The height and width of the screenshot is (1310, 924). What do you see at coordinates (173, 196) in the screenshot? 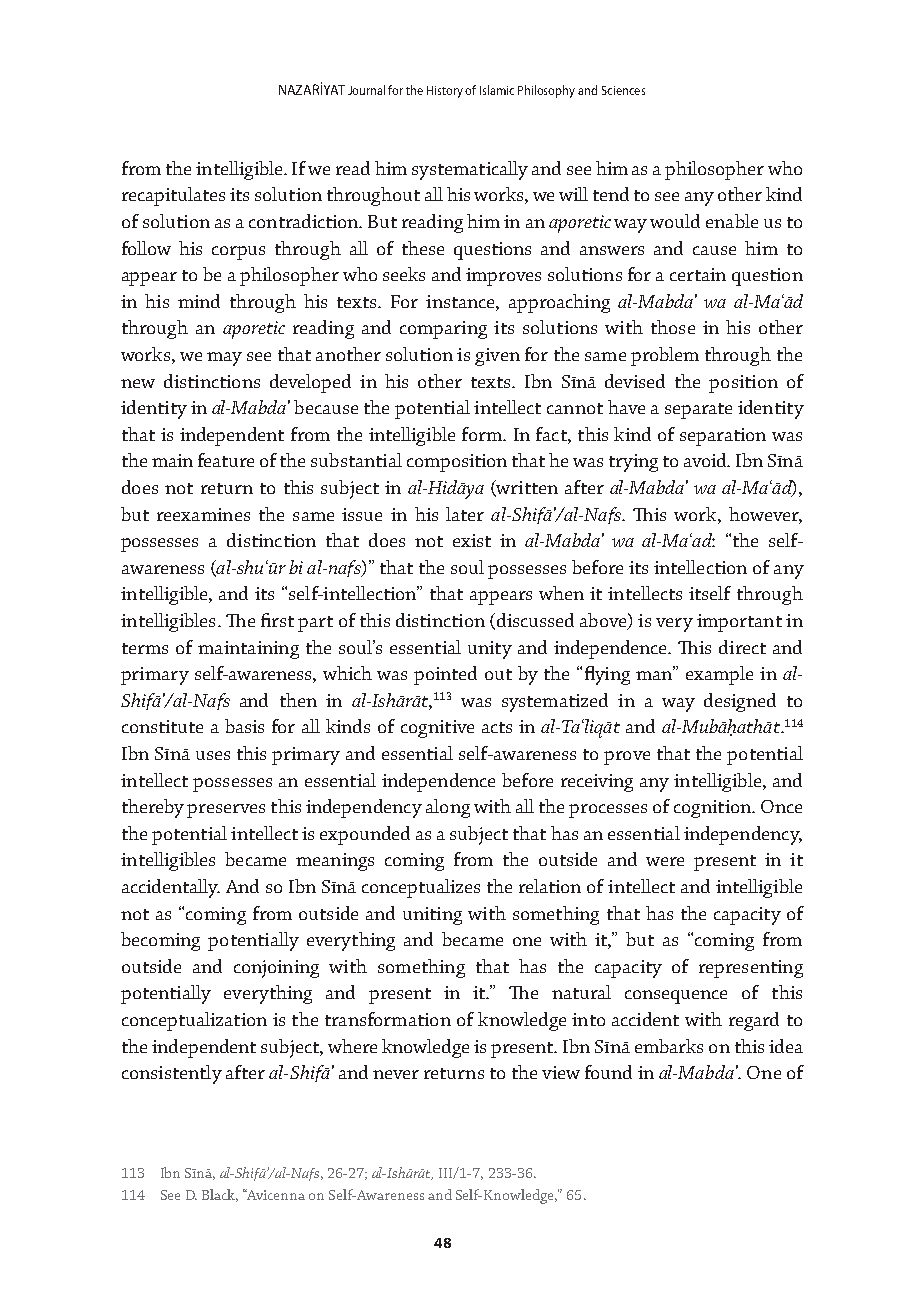
I see `recapitulates` at bounding box center [173, 196].
